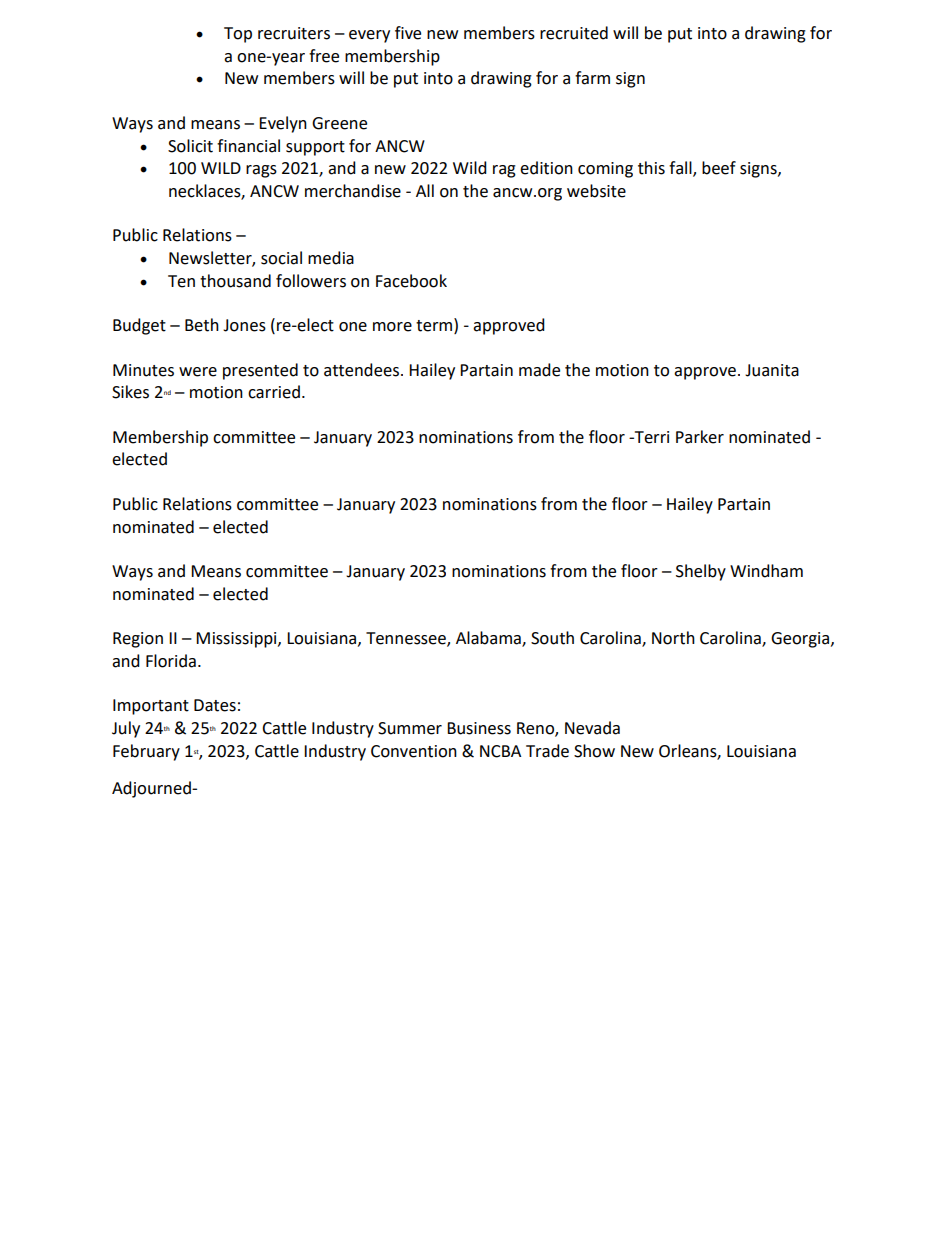 The width and height of the screenshot is (952, 1233). What do you see at coordinates (198, 372) in the screenshot?
I see `were` at bounding box center [198, 372].
